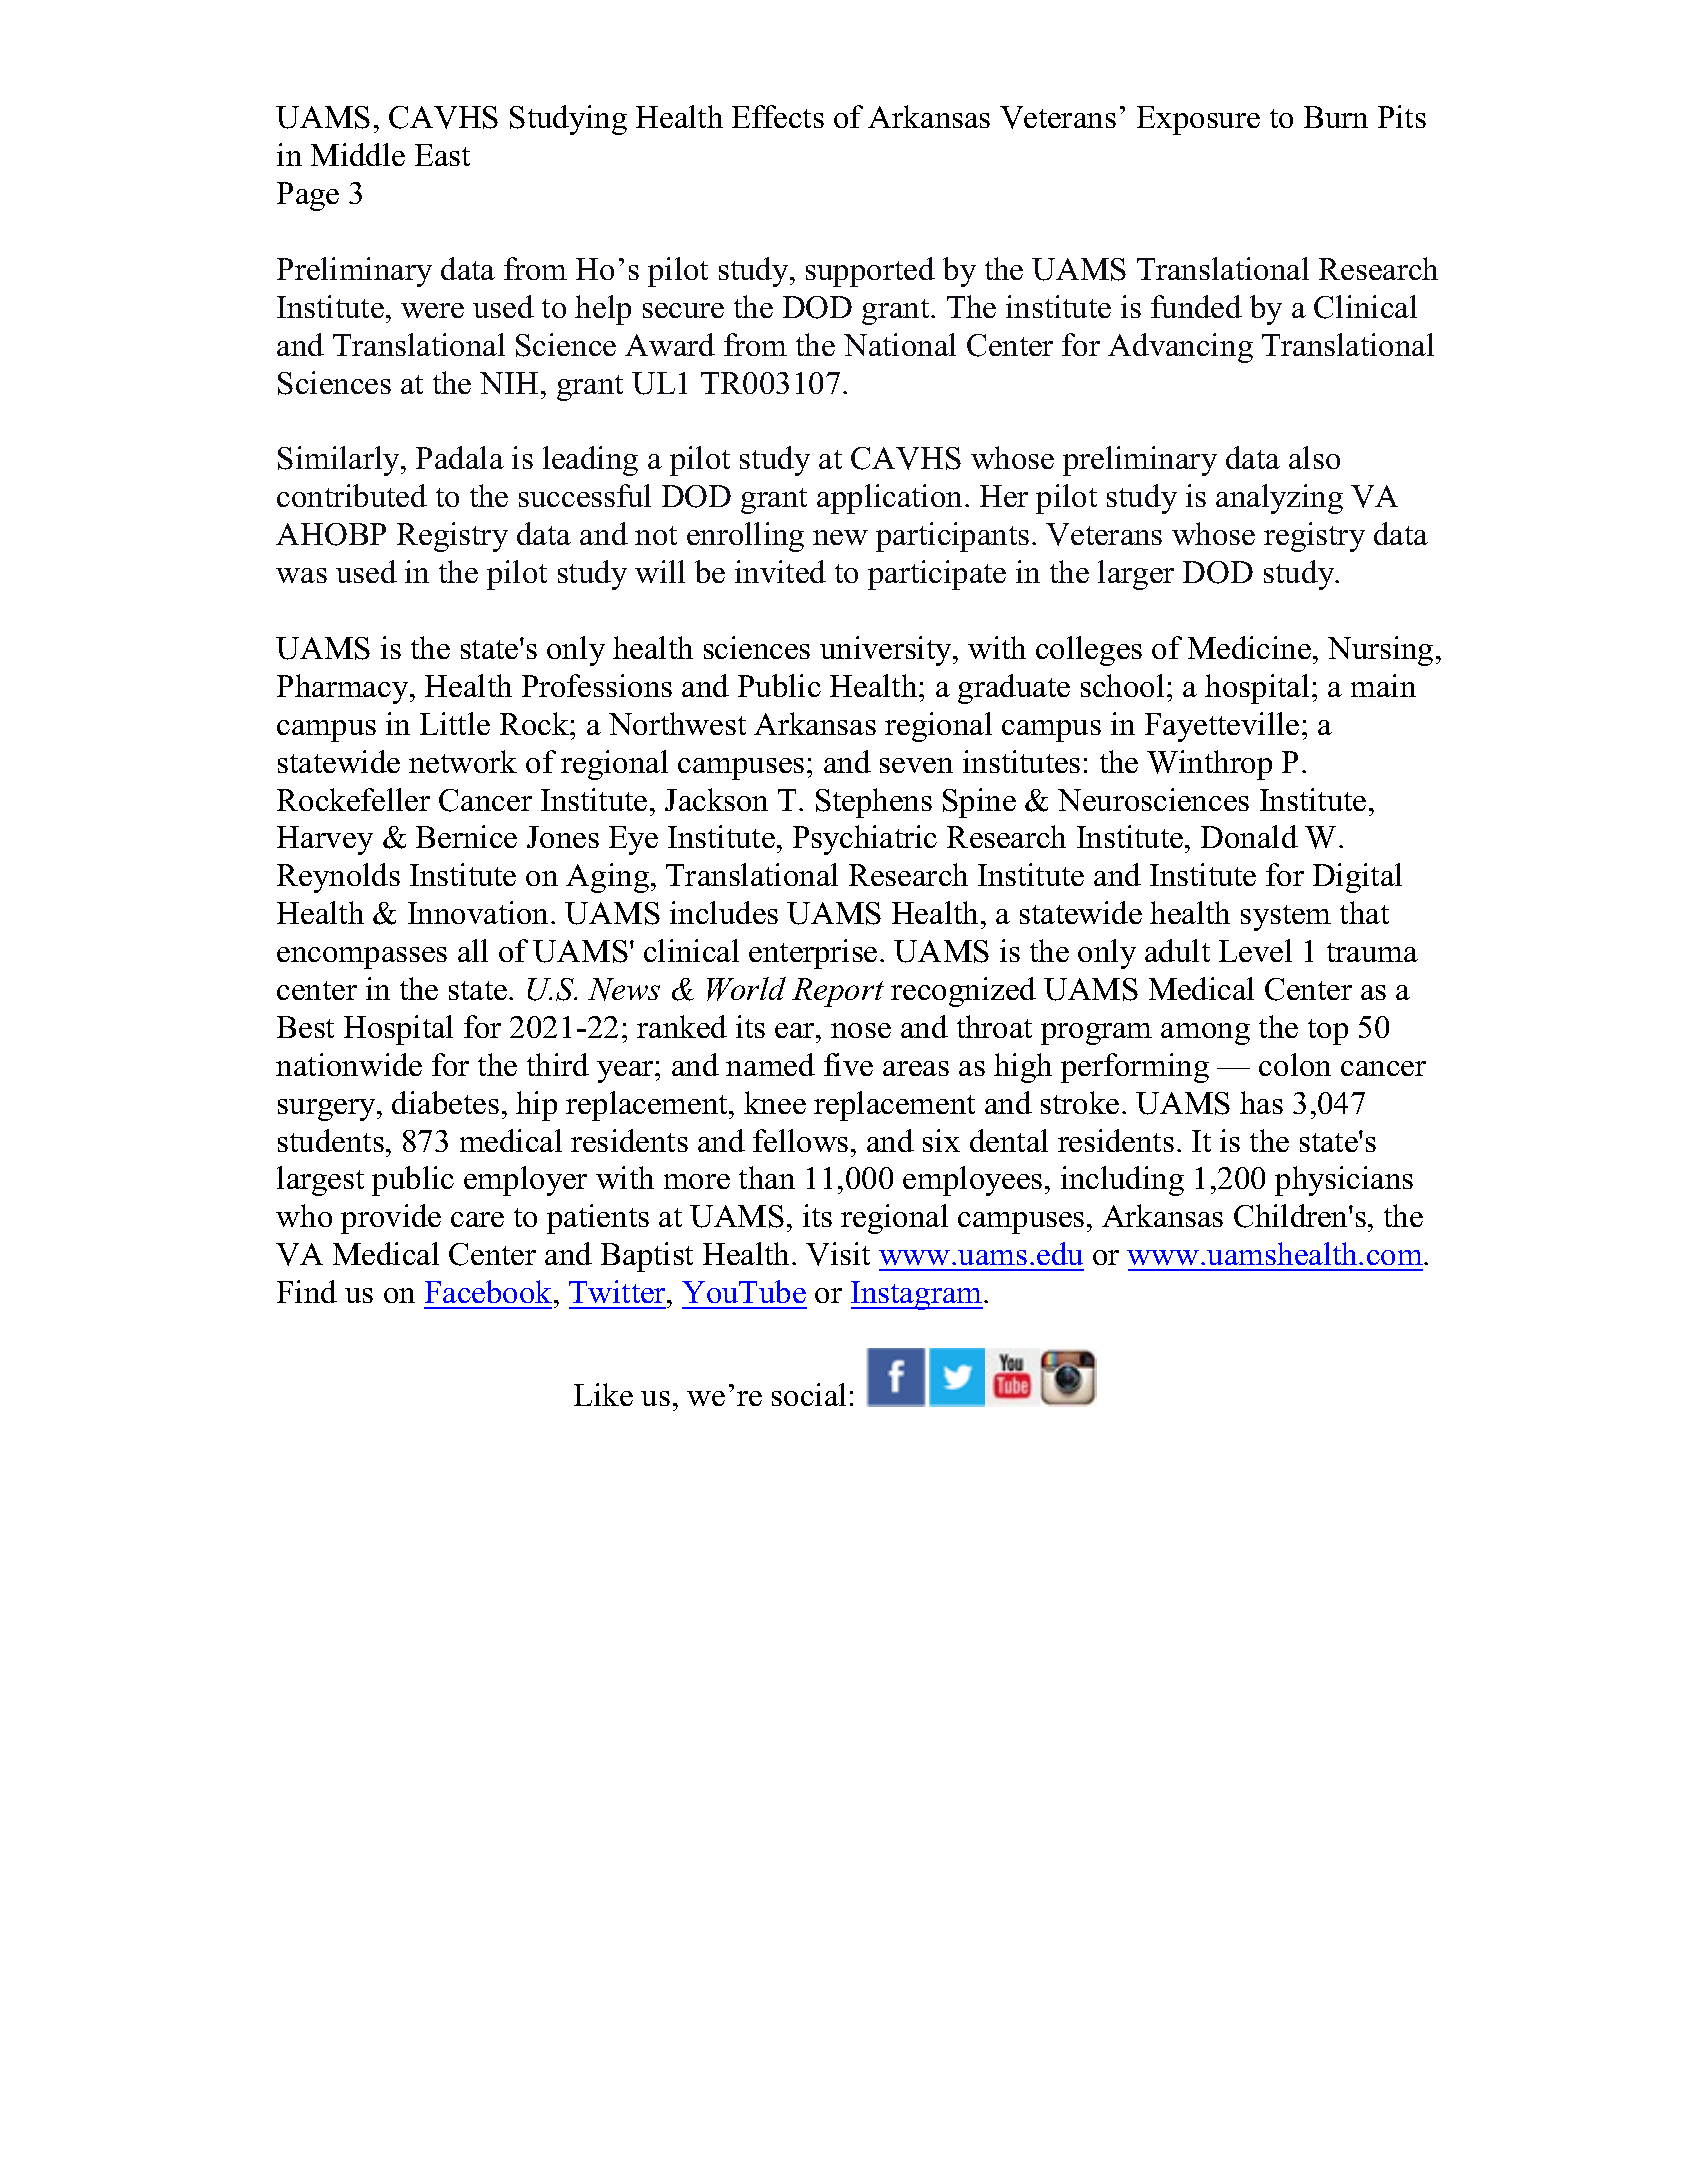 This page has height=2175, width=1681. What do you see at coordinates (442, 155) in the page?
I see `East` at bounding box center [442, 155].
